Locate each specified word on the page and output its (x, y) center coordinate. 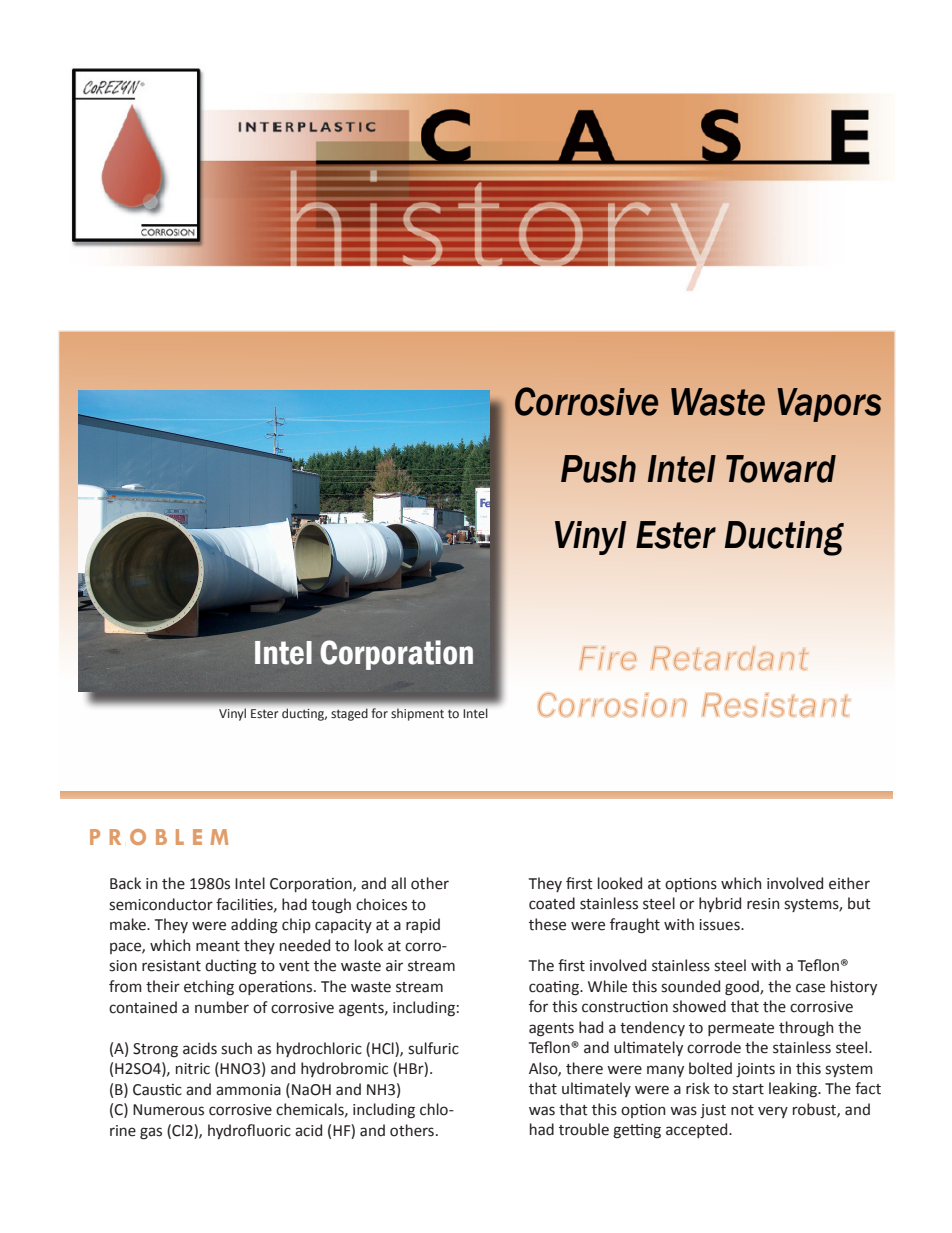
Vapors (829, 405)
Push (598, 469)
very (773, 1112)
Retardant (729, 658)
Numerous (168, 1110)
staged (349, 714)
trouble (584, 1129)
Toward (781, 469)
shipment (417, 715)
